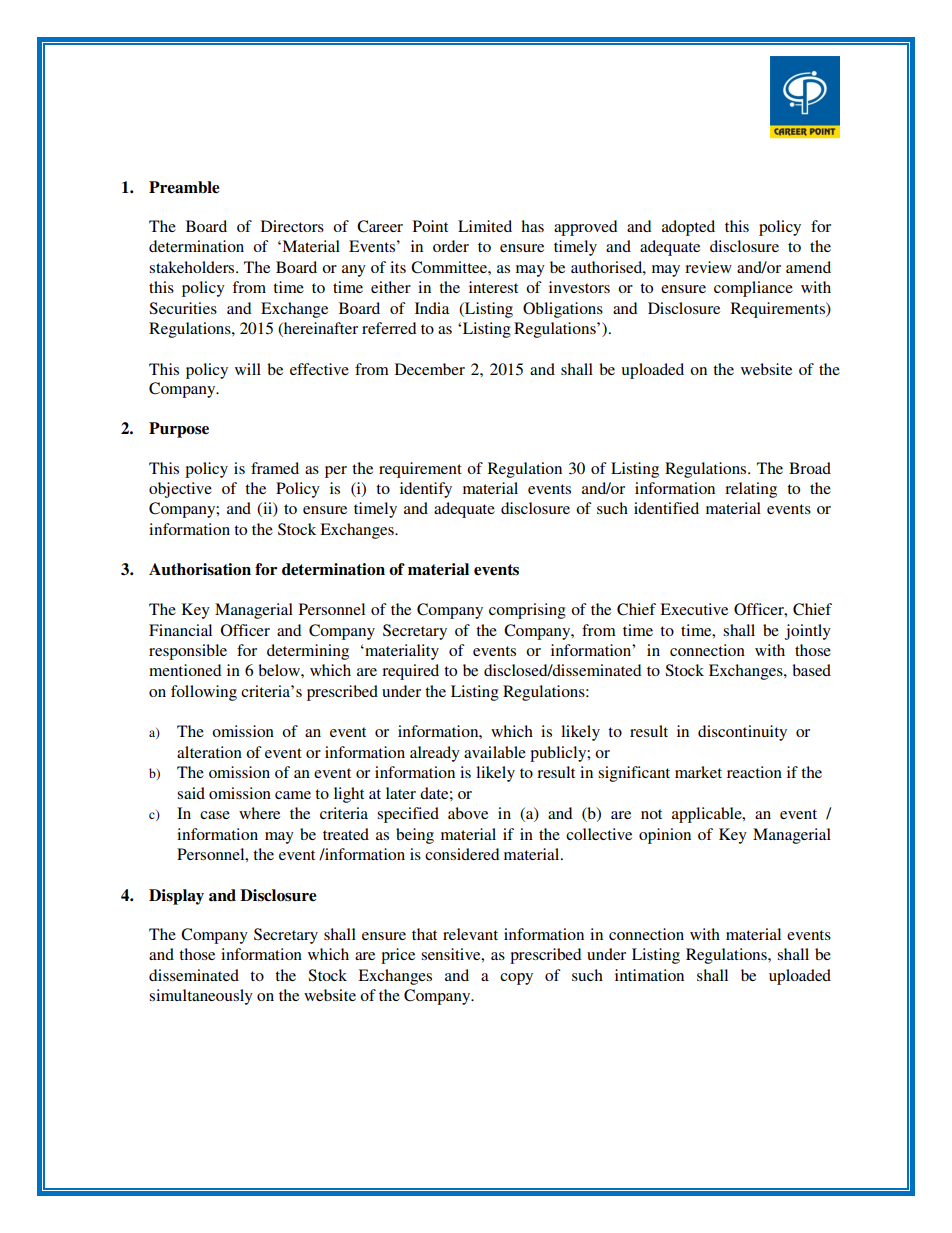 This page has width=952, height=1233. What do you see at coordinates (485, 226) in the page?
I see `Limited` at bounding box center [485, 226].
